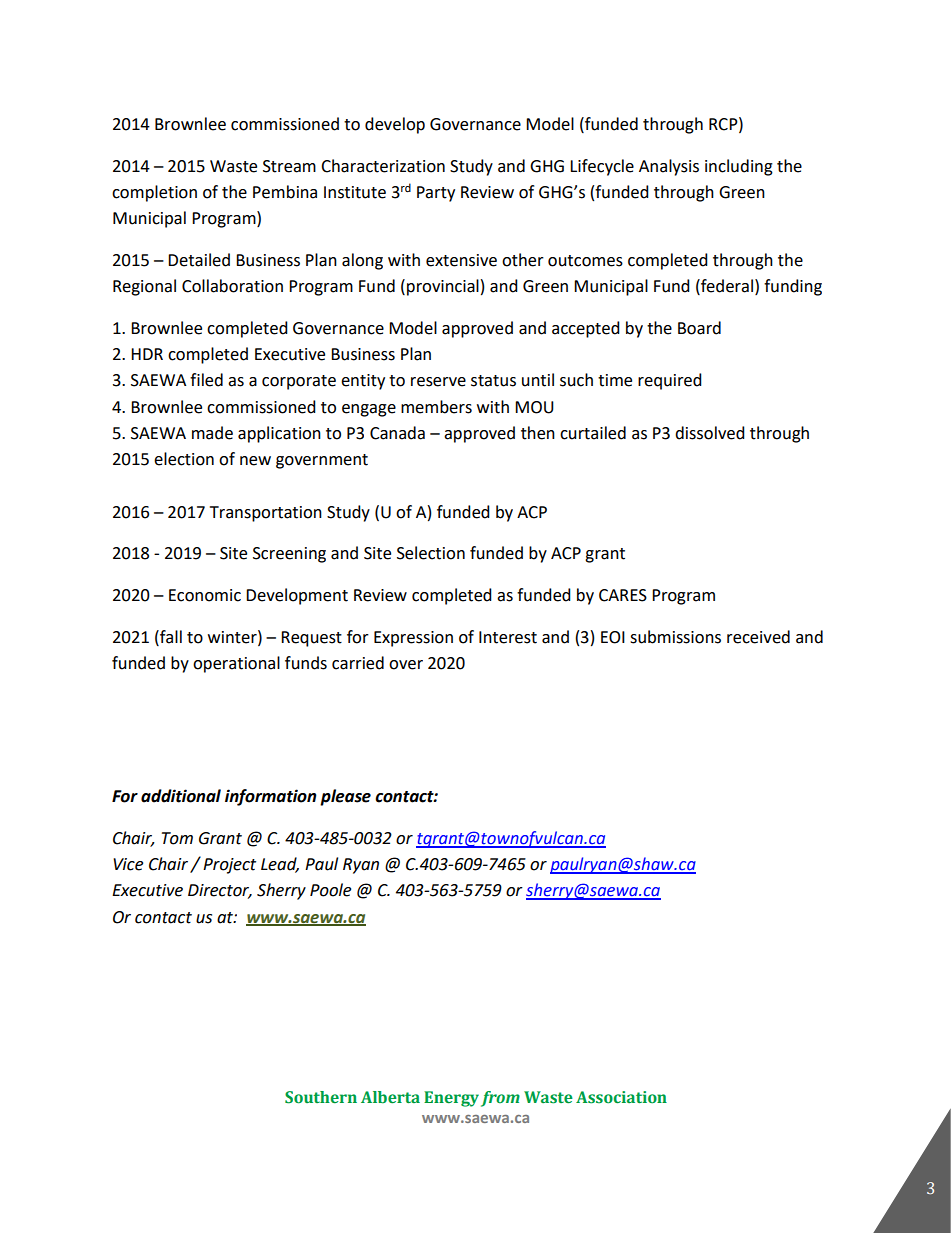 This page has height=1233, width=952. I want to click on please, so click(345, 797).
